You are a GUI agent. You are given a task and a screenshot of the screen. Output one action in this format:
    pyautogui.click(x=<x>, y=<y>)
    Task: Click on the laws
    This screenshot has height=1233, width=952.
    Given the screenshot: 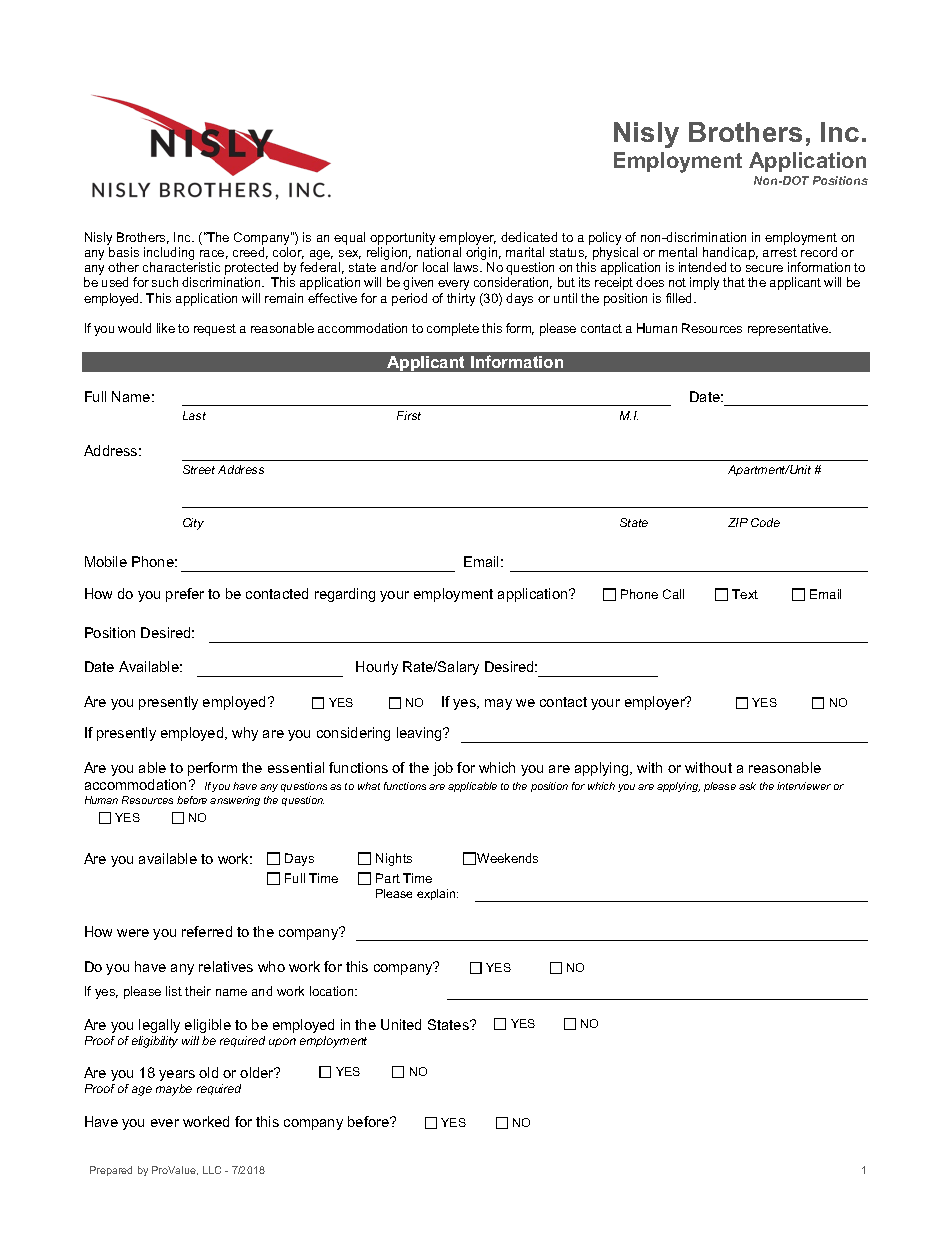 What is the action you would take?
    pyautogui.click(x=467, y=267)
